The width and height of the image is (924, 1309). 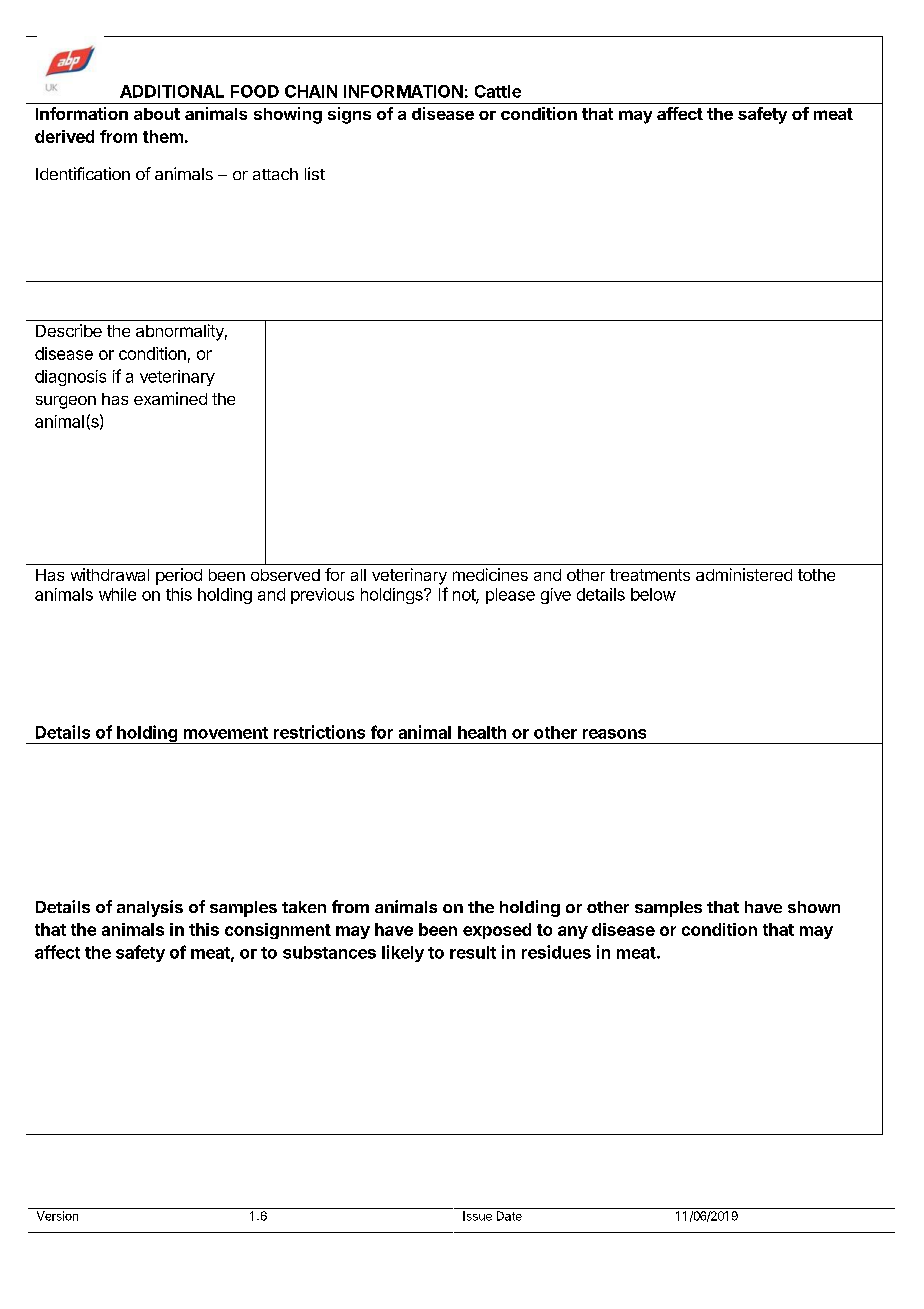 I want to click on about, so click(x=157, y=114).
